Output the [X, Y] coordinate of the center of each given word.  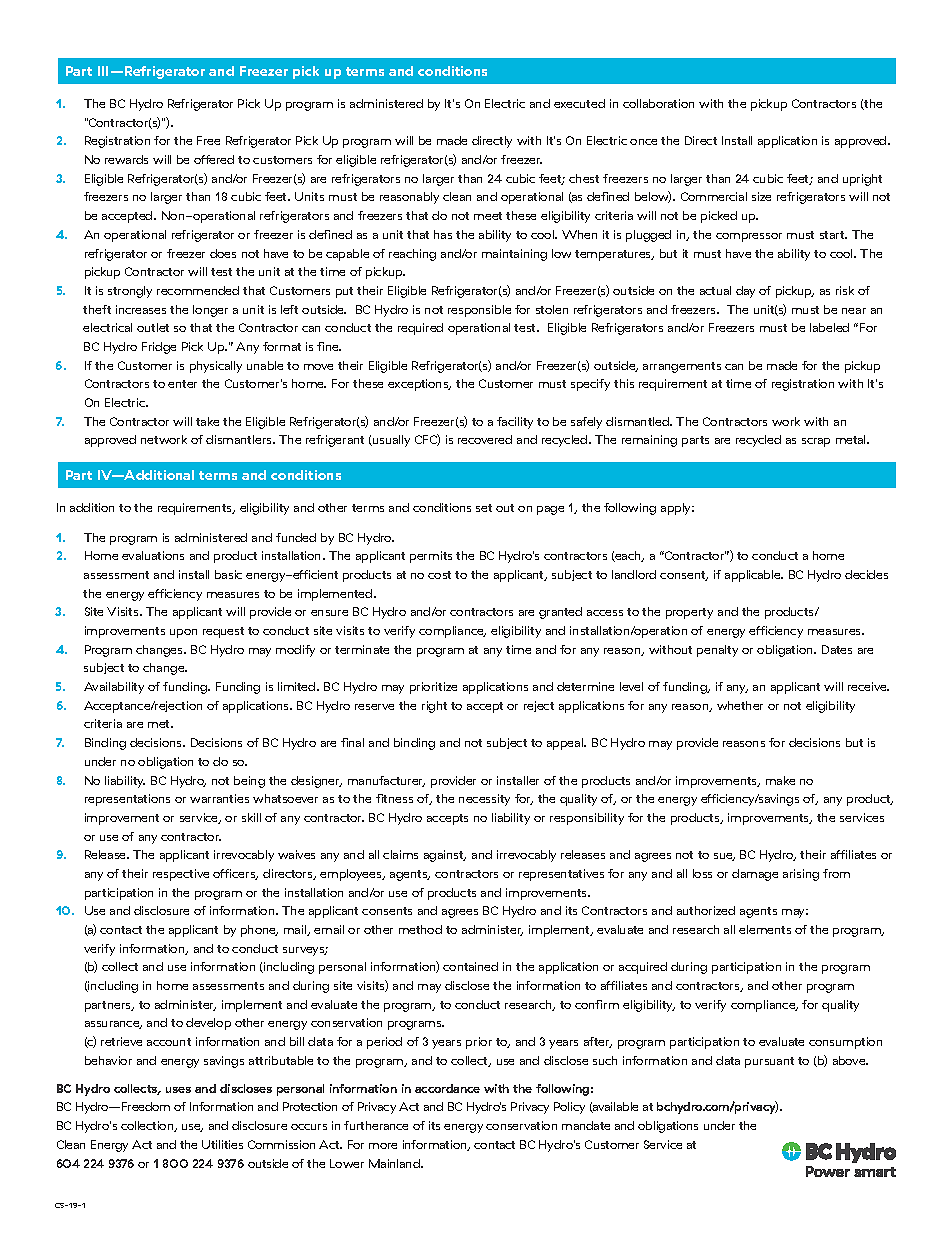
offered [214, 159]
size [761, 196]
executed [579, 103]
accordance [447, 1088]
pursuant [769, 1062]
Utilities [222, 1144]
